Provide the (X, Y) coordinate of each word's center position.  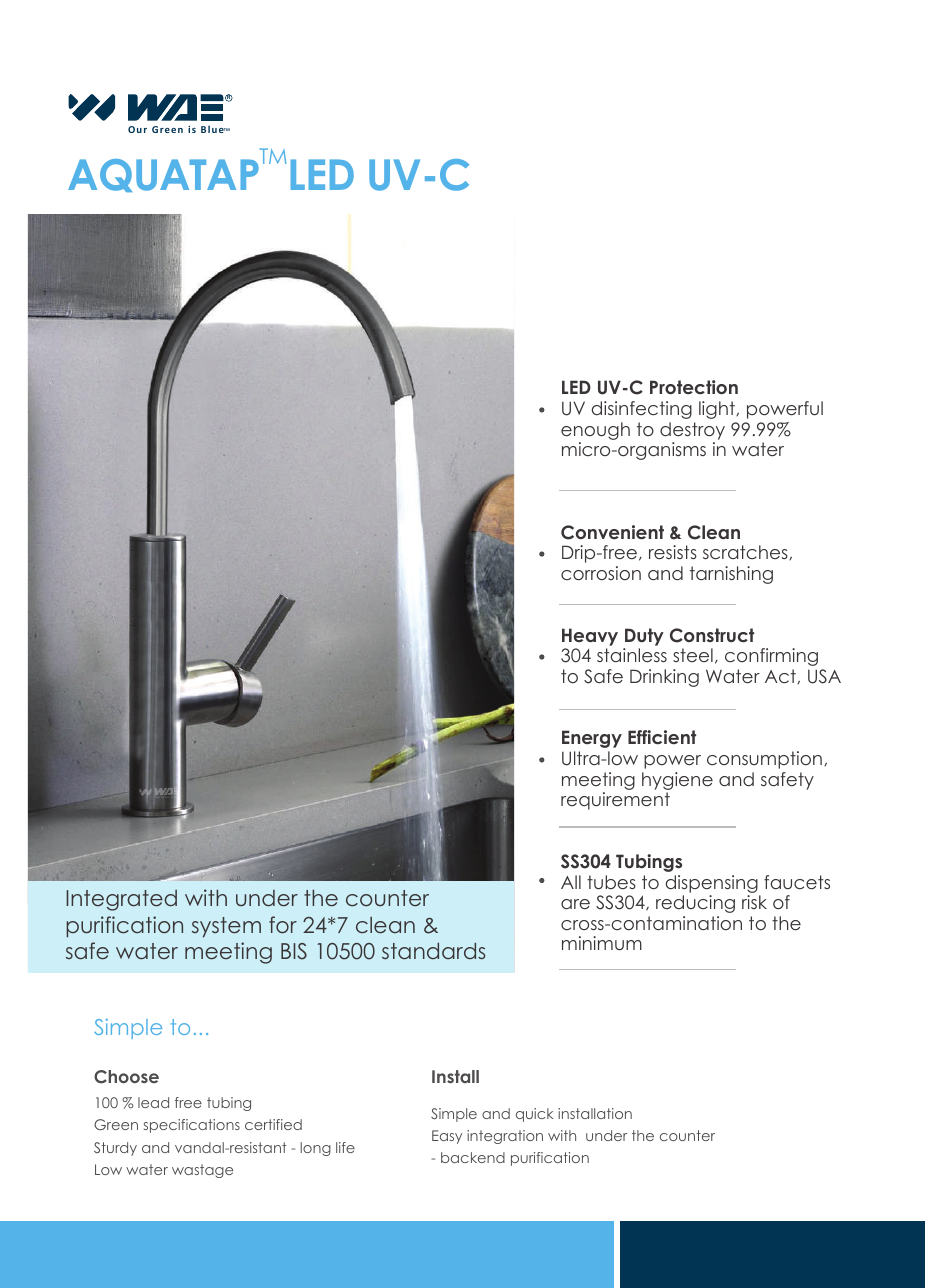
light (718, 410)
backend (473, 1157)
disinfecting (642, 410)
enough (595, 431)
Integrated (121, 900)
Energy (592, 739)
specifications (192, 1126)
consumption (764, 760)
